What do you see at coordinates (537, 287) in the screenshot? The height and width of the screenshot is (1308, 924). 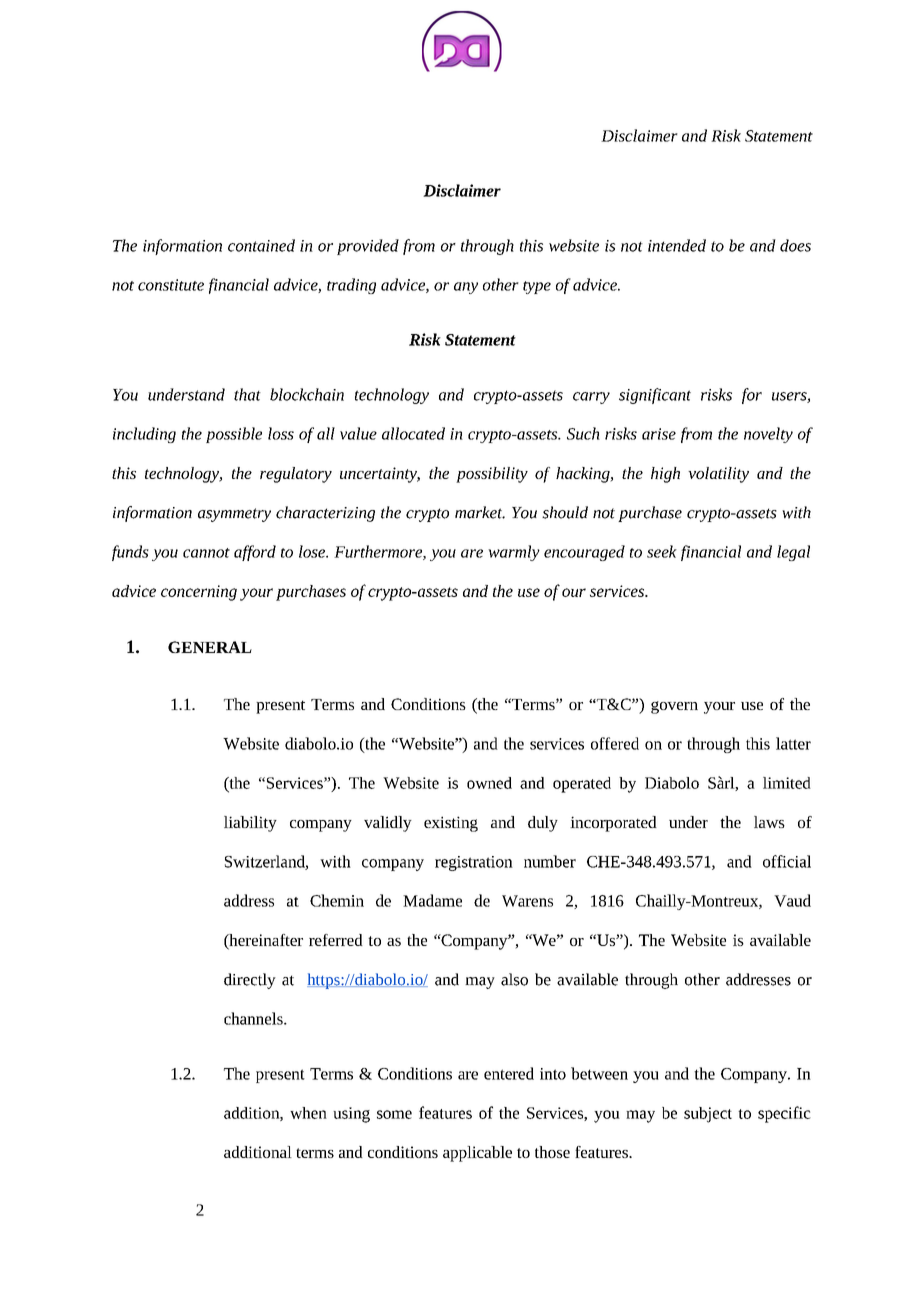 I see `type` at bounding box center [537, 287].
